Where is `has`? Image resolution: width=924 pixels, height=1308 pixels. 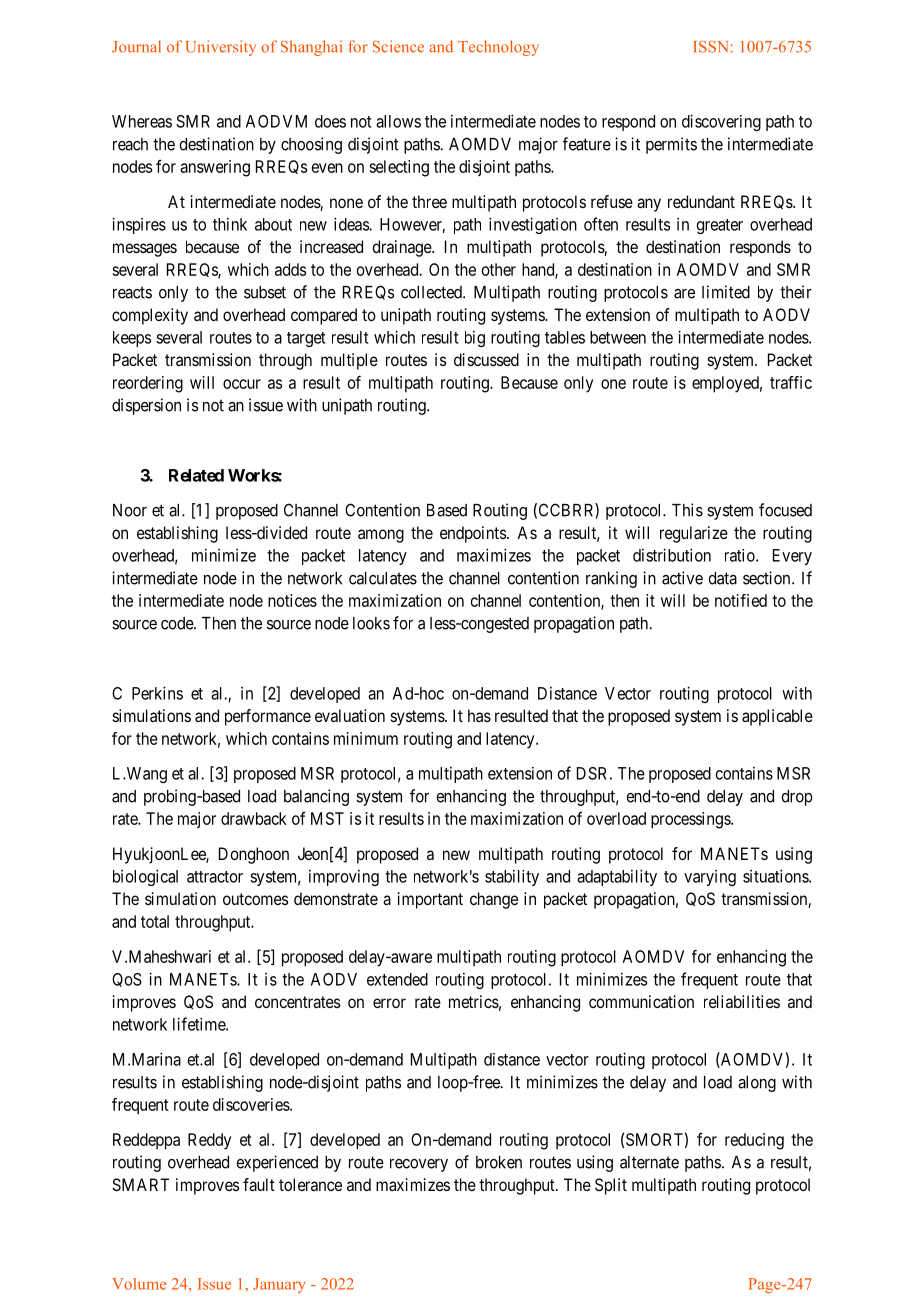 has is located at coordinates (479, 715).
